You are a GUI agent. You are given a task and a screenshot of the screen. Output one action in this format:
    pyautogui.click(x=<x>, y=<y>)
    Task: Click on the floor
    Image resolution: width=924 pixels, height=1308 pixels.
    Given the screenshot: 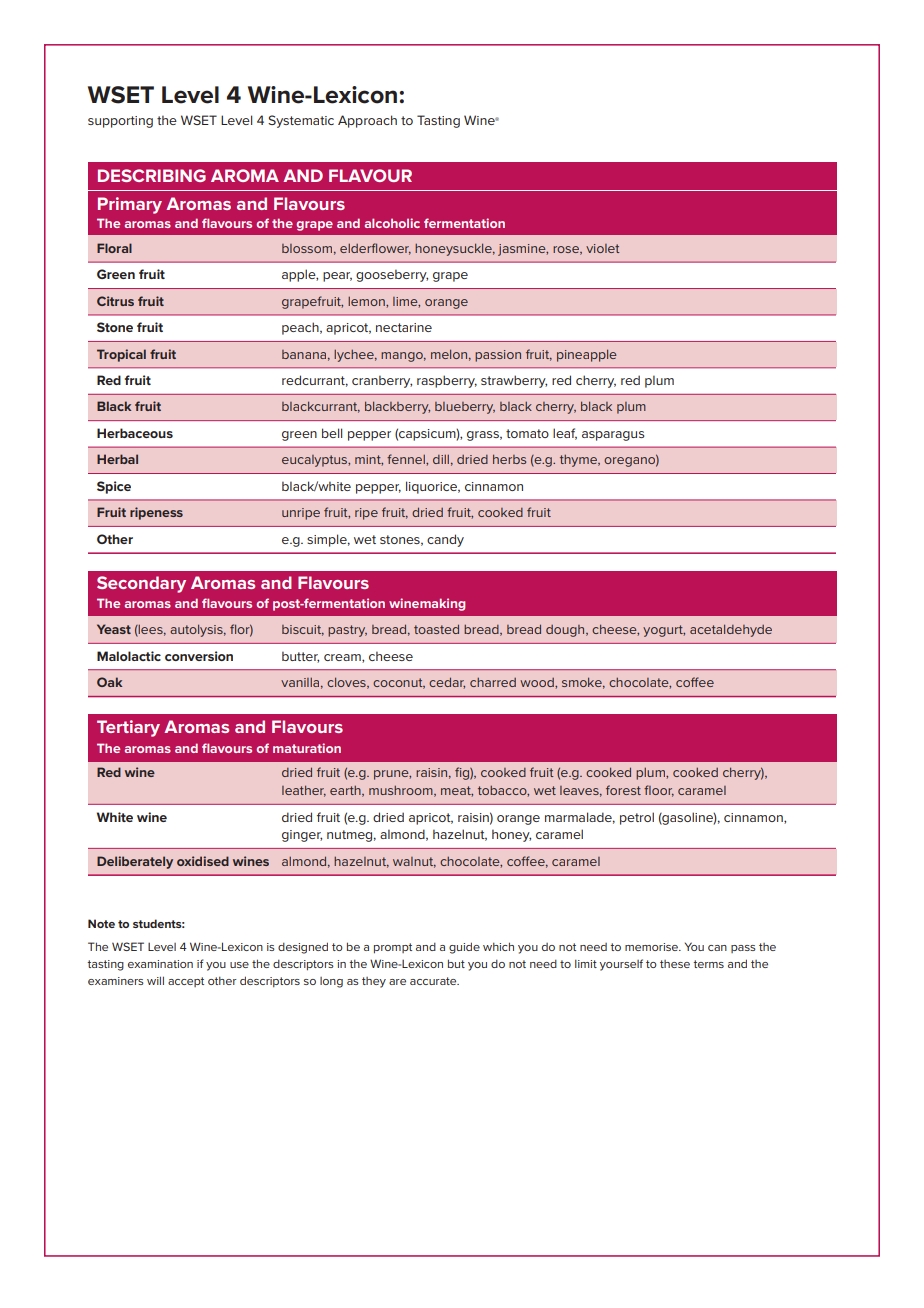 What is the action you would take?
    pyautogui.click(x=659, y=791)
